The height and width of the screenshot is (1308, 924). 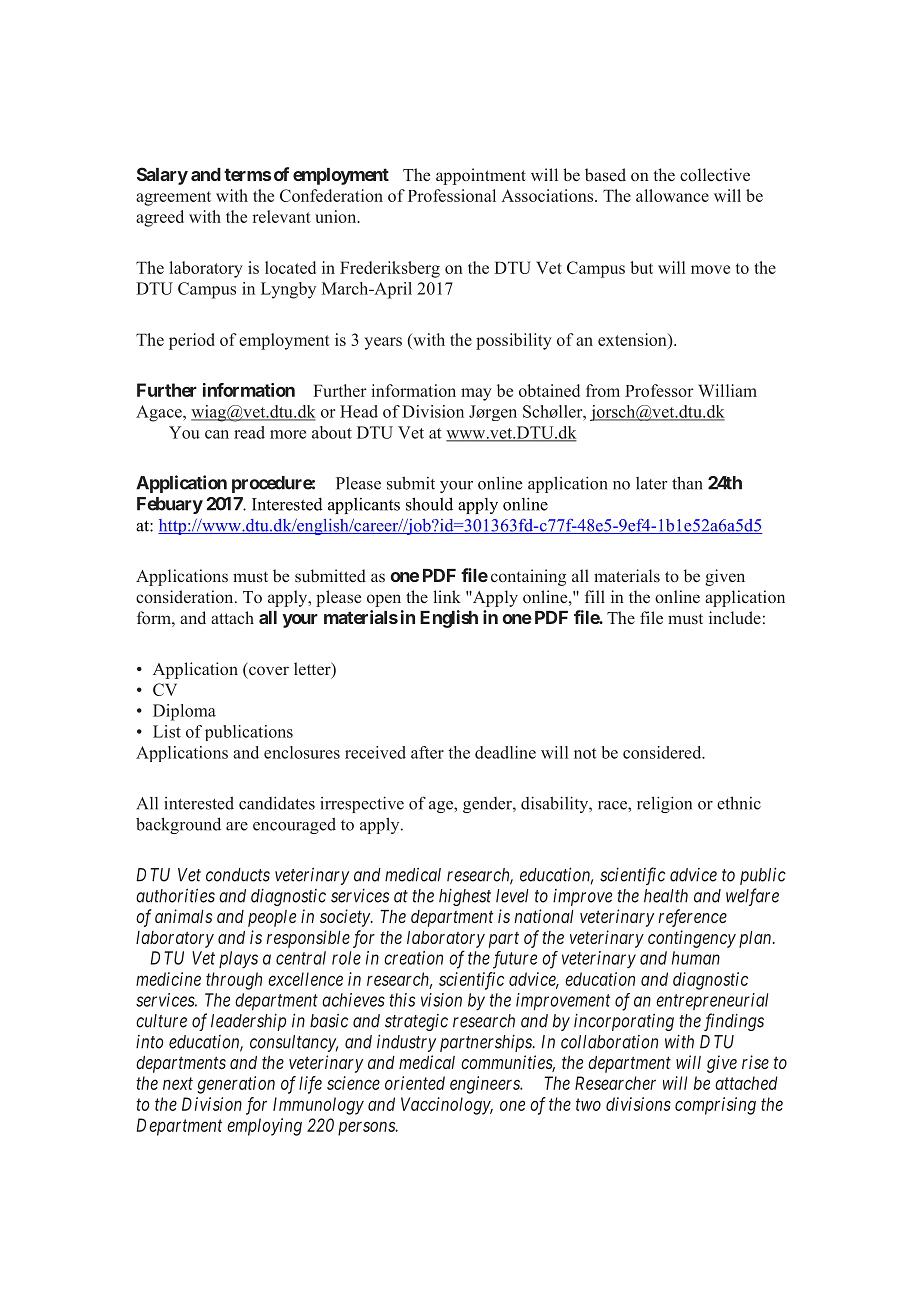 I want to click on engineers, so click(x=486, y=1085).
